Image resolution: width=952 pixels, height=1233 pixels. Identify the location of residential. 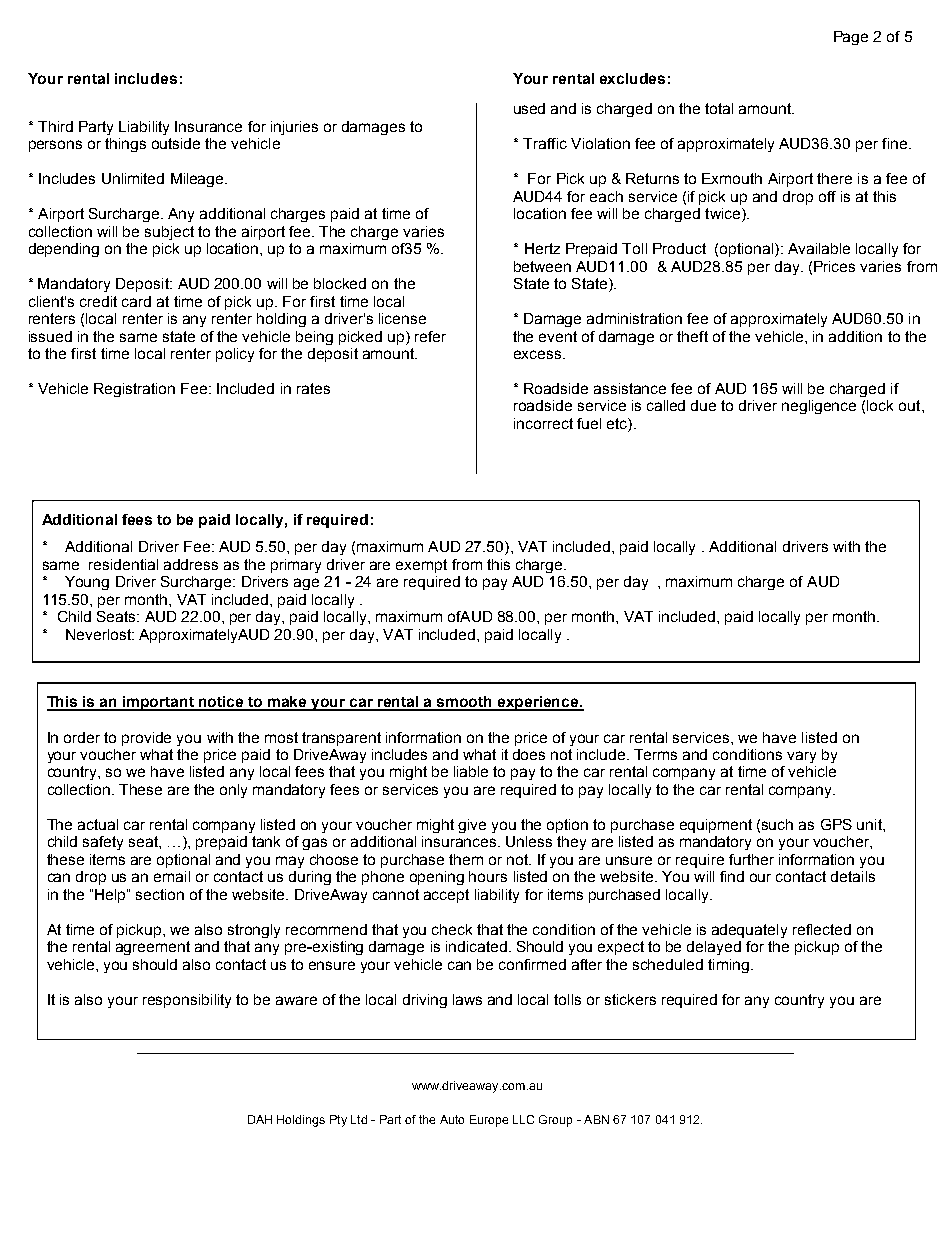
(123, 564).
